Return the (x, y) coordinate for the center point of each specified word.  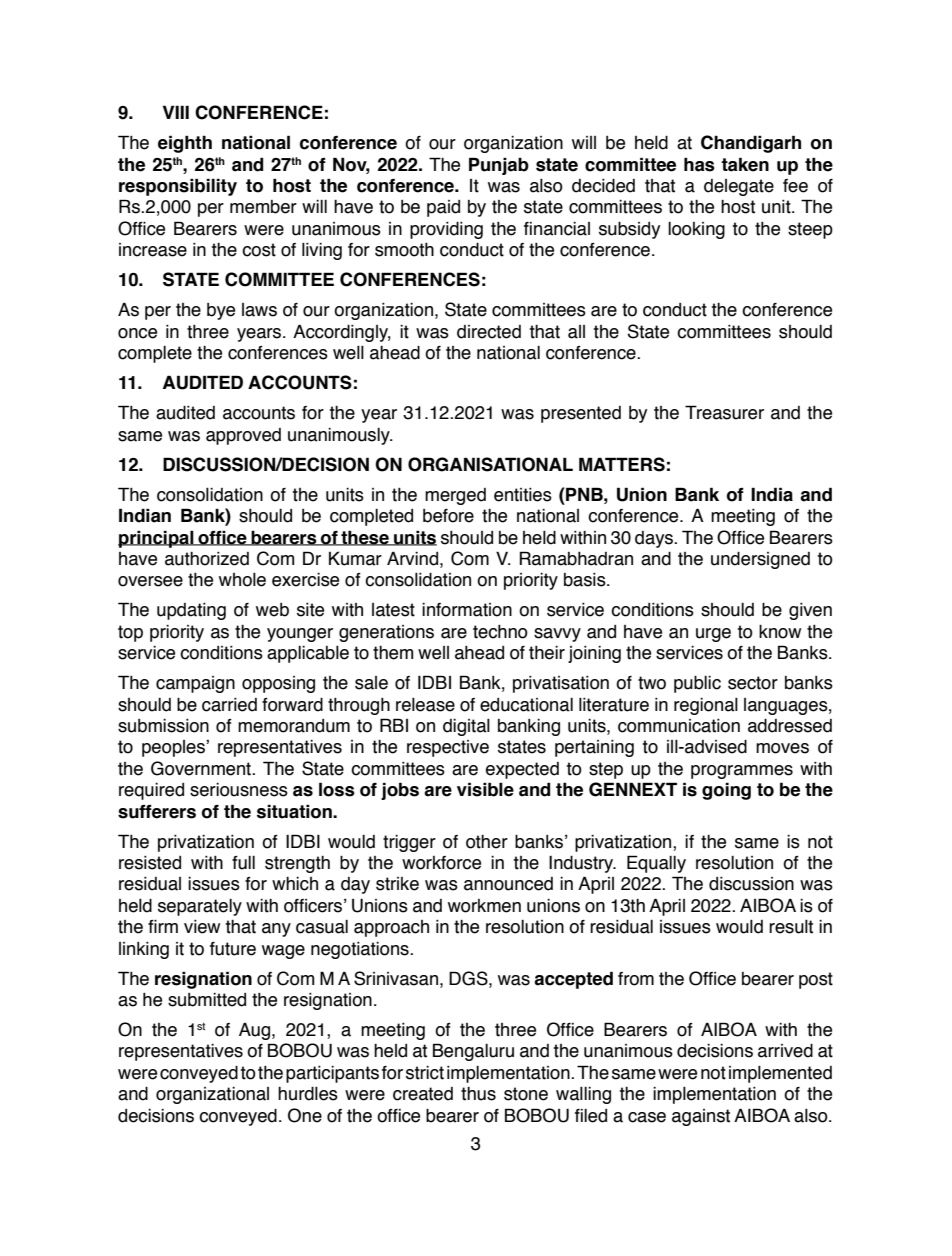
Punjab (499, 166)
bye (221, 311)
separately (200, 907)
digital (466, 727)
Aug (256, 1031)
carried (229, 705)
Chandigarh (751, 144)
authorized (207, 559)
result (791, 927)
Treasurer (724, 412)
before (448, 516)
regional (706, 706)
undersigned (760, 560)
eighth (185, 144)
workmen (484, 906)
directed (489, 332)
